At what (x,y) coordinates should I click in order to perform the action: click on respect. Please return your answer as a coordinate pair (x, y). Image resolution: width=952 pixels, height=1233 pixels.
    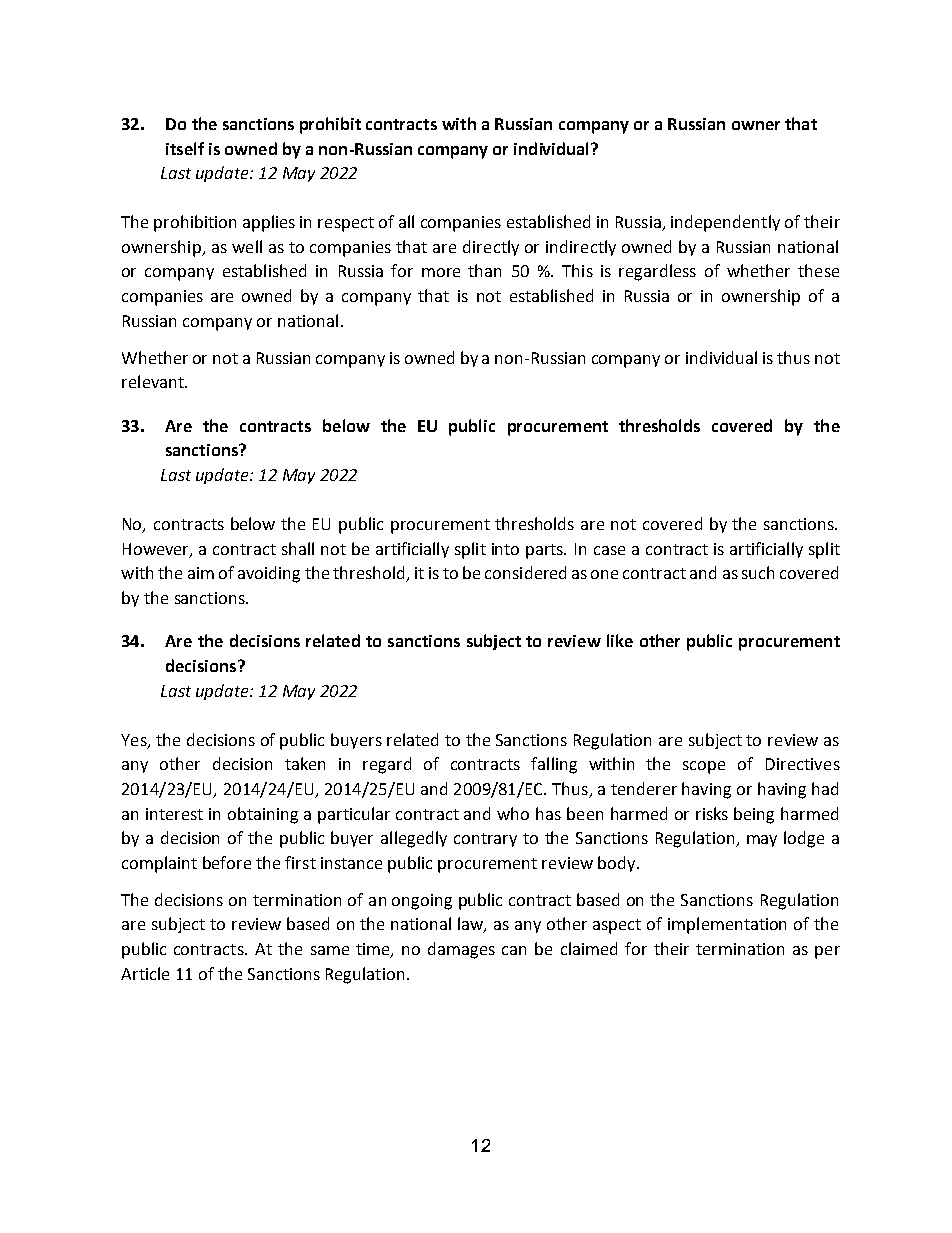
    Looking at the image, I should click on (346, 224).
